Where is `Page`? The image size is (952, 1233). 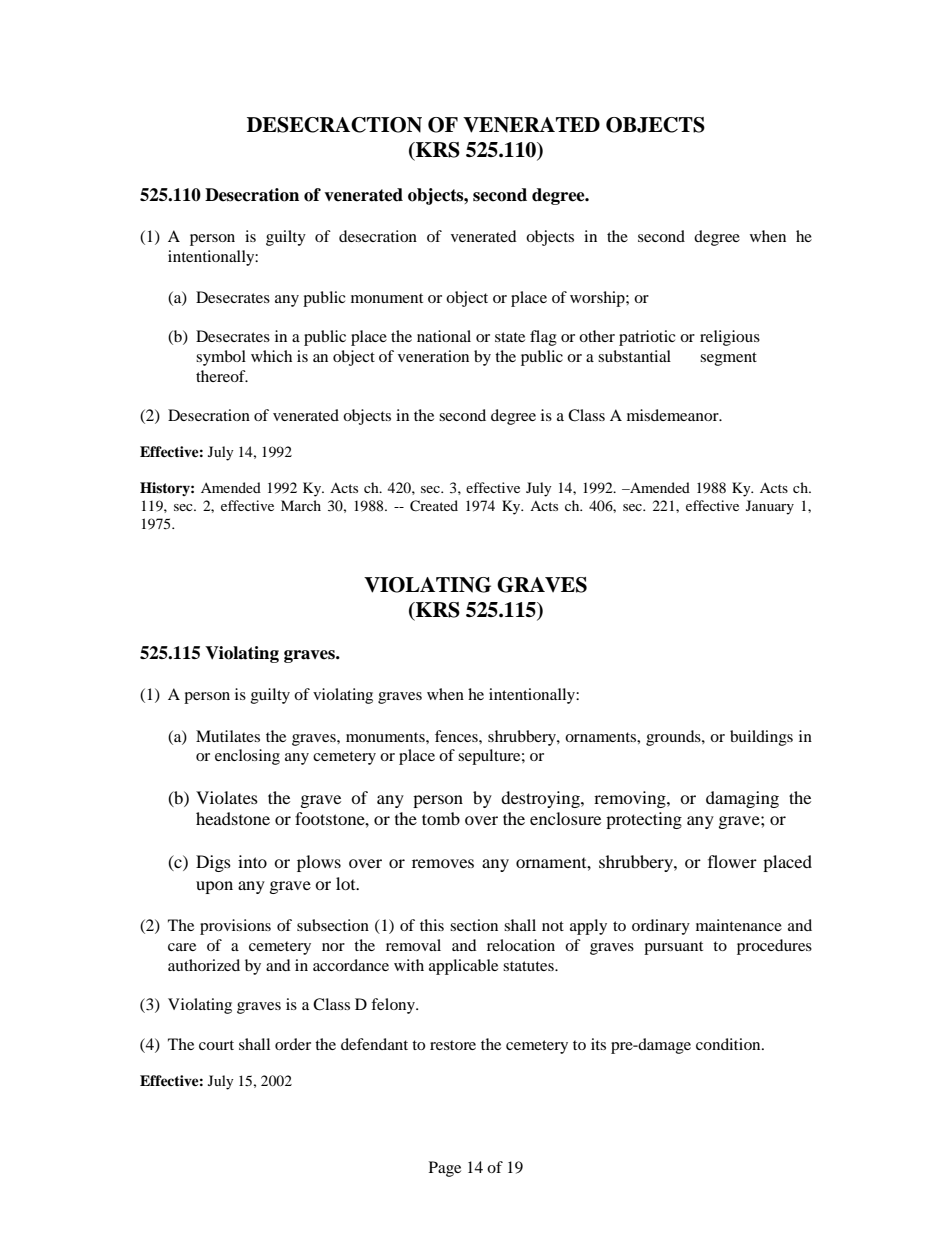
Page is located at coordinates (445, 1169).
